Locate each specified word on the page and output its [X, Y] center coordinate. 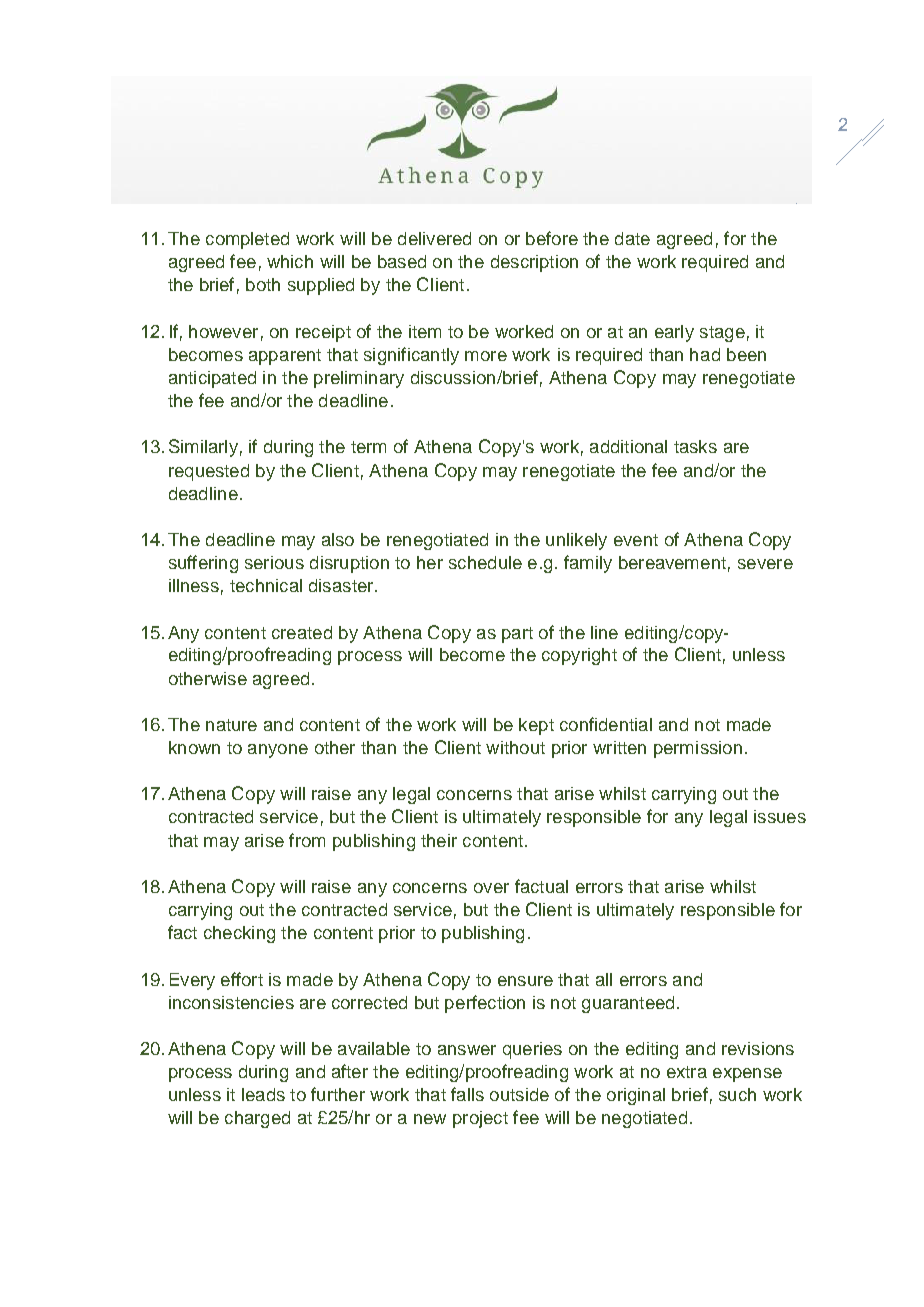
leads [263, 1094]
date [632, 238]
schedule [485, 562]
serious [274, 562]
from [307, 840]
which [290, 261]
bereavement [672, 562]
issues [780, 816]
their [439, 840]
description [534, 263]
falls [467, 1094]
